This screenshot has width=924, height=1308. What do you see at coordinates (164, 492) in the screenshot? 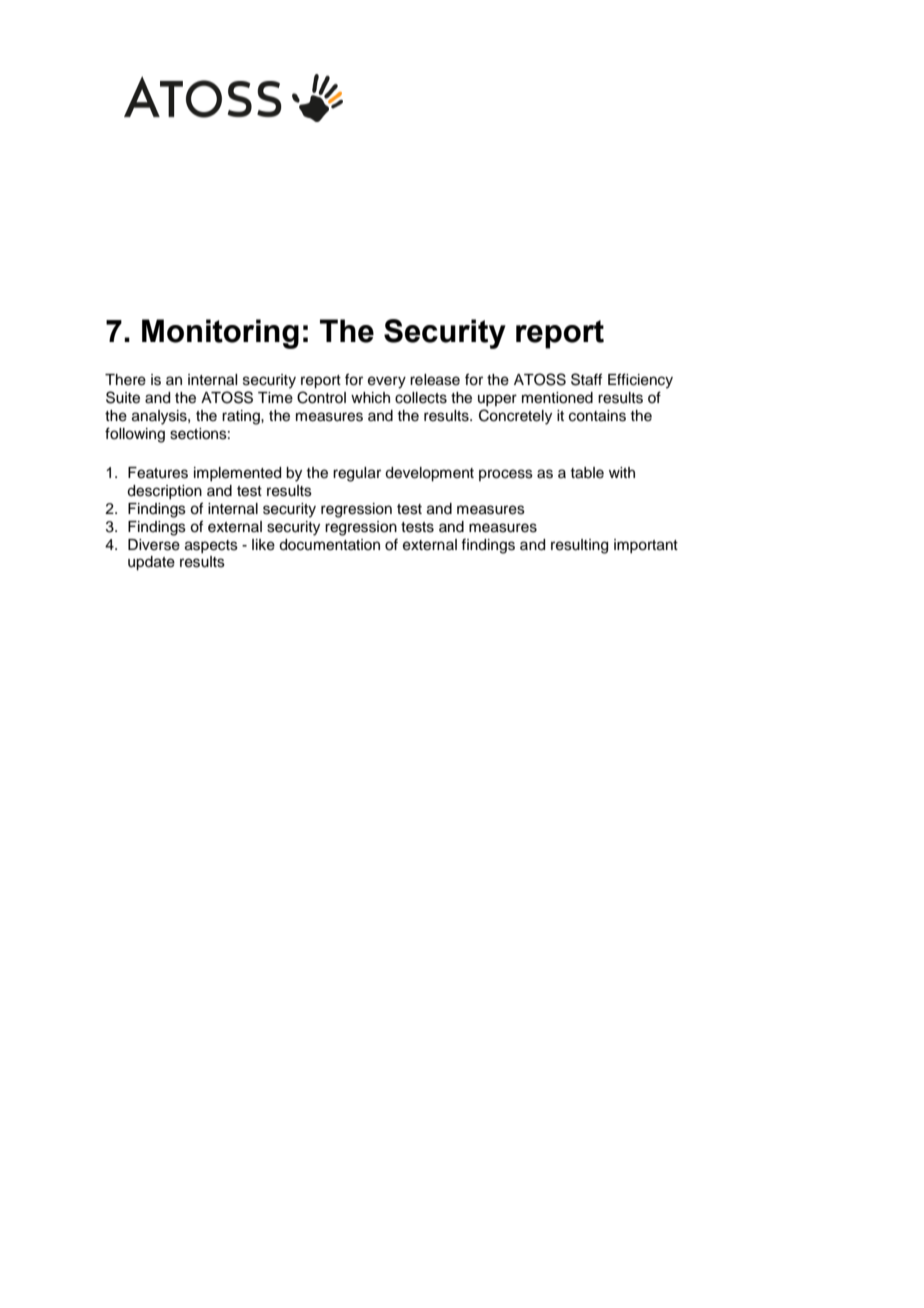
I see `description` at bounding box center [164, 492].
